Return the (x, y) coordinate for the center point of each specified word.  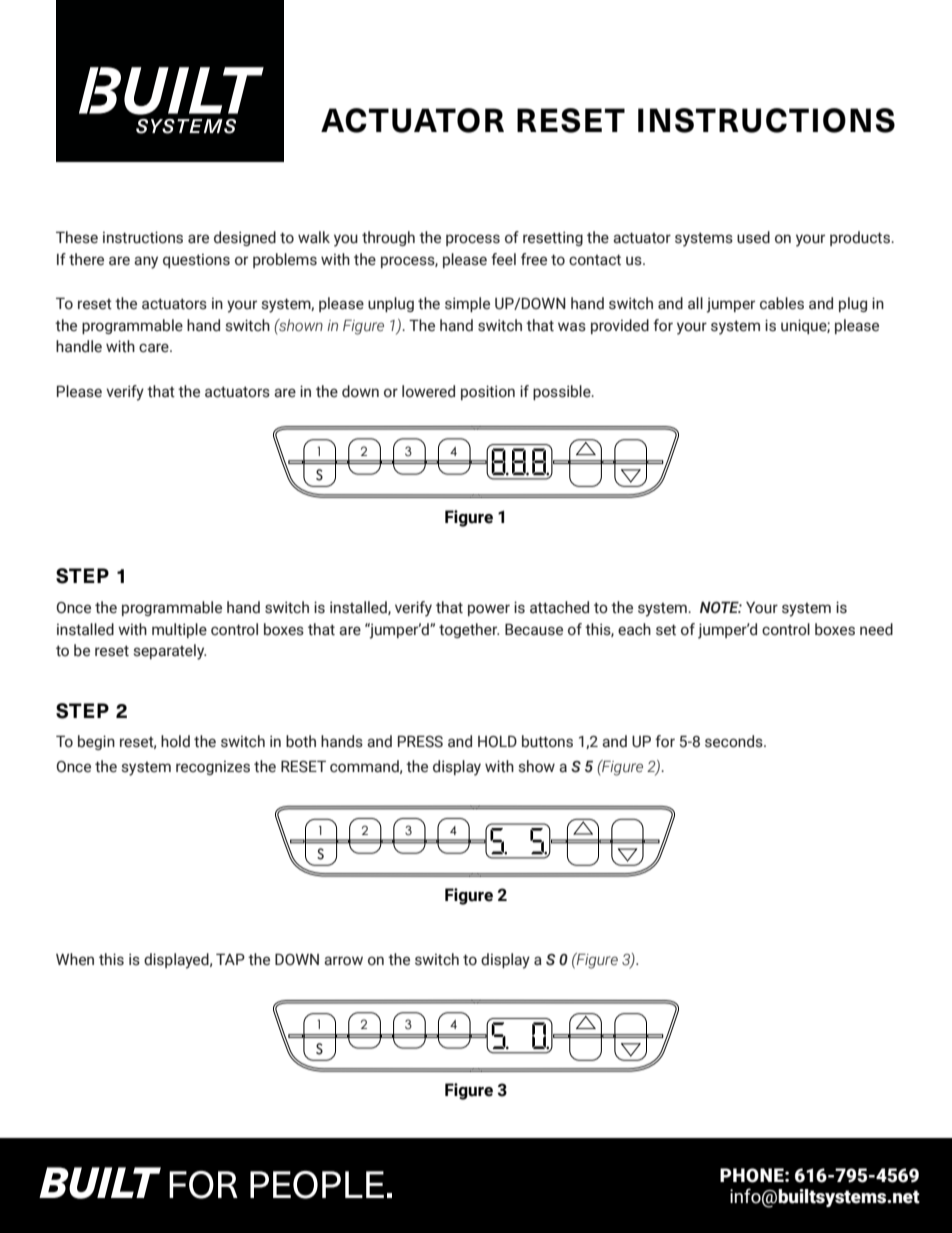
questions (196, 260)
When (75, 959)
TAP (230, 959)
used (753, 237)
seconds (735, 741)
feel (503, 259)
